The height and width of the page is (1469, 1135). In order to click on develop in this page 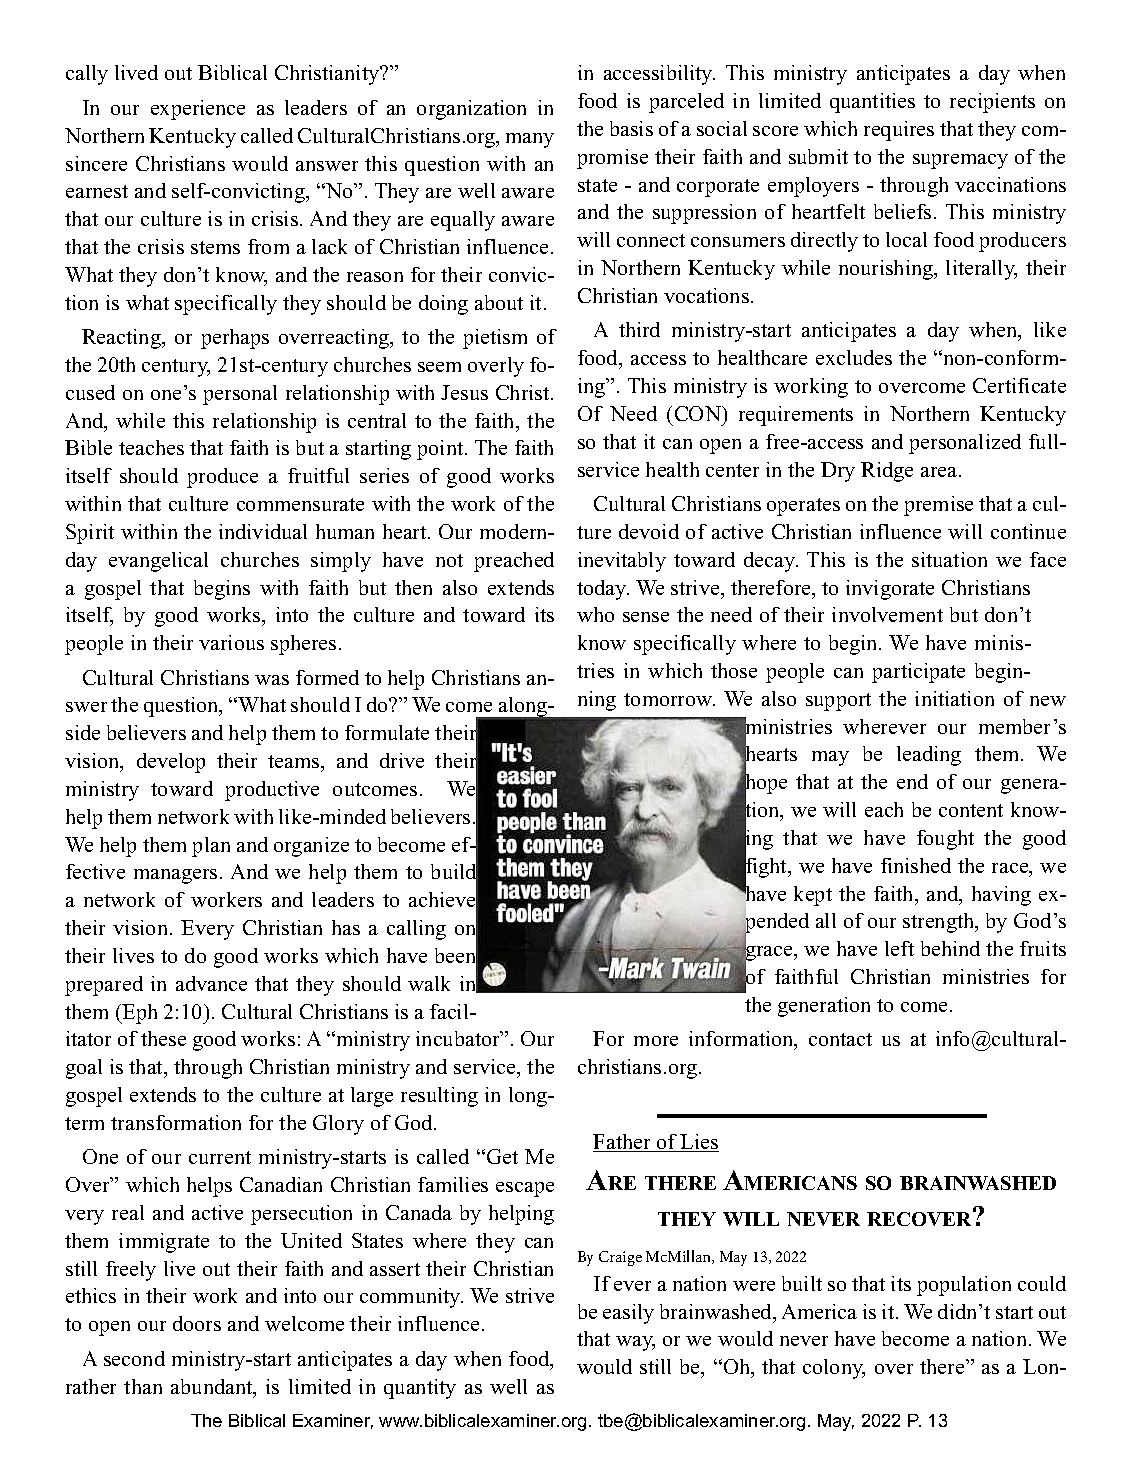, I will do `click(171, 763)`.
